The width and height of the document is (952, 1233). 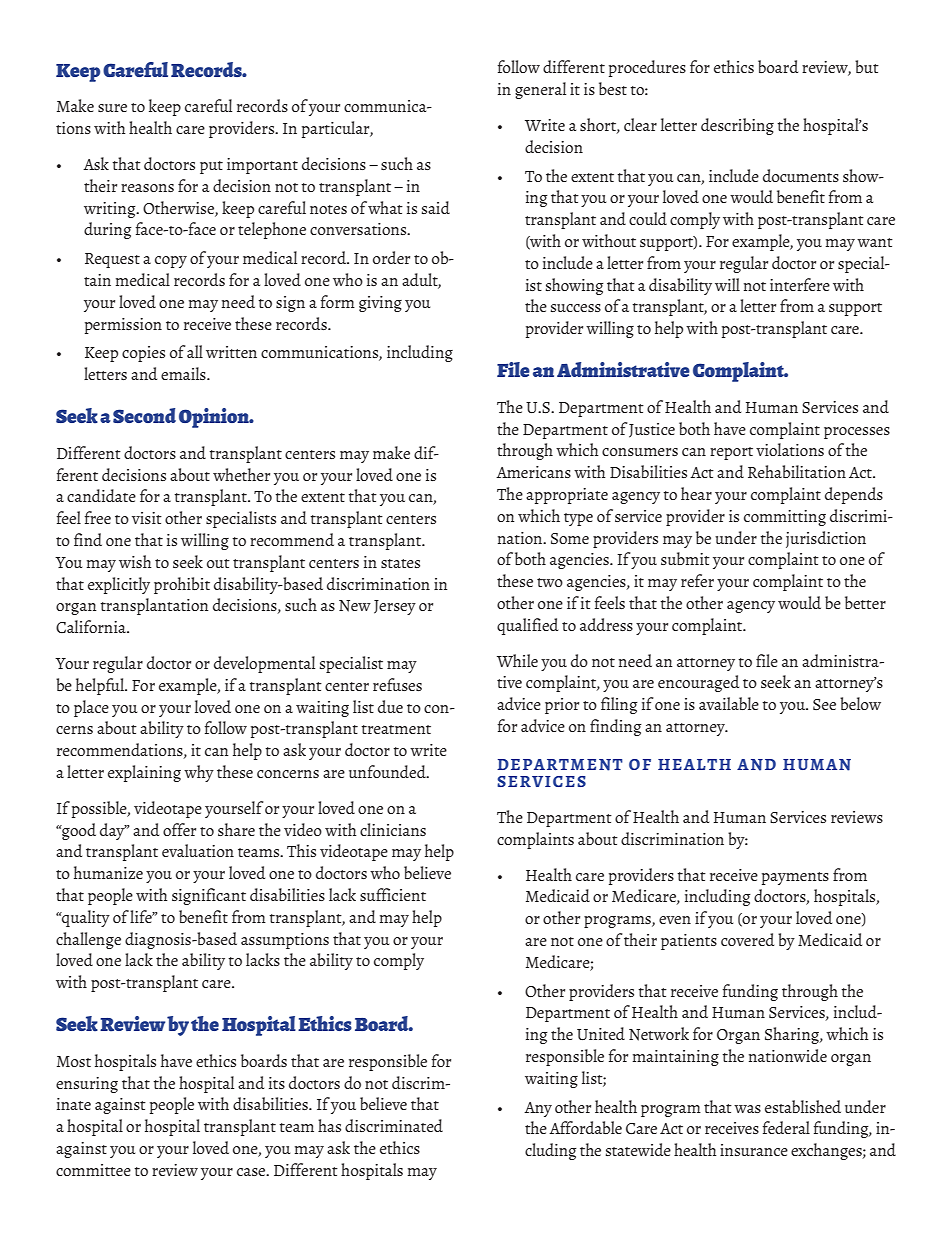 What do you see at coordinates (540, 90) in the document?
I see `general` at bounding box center [540, 90].
